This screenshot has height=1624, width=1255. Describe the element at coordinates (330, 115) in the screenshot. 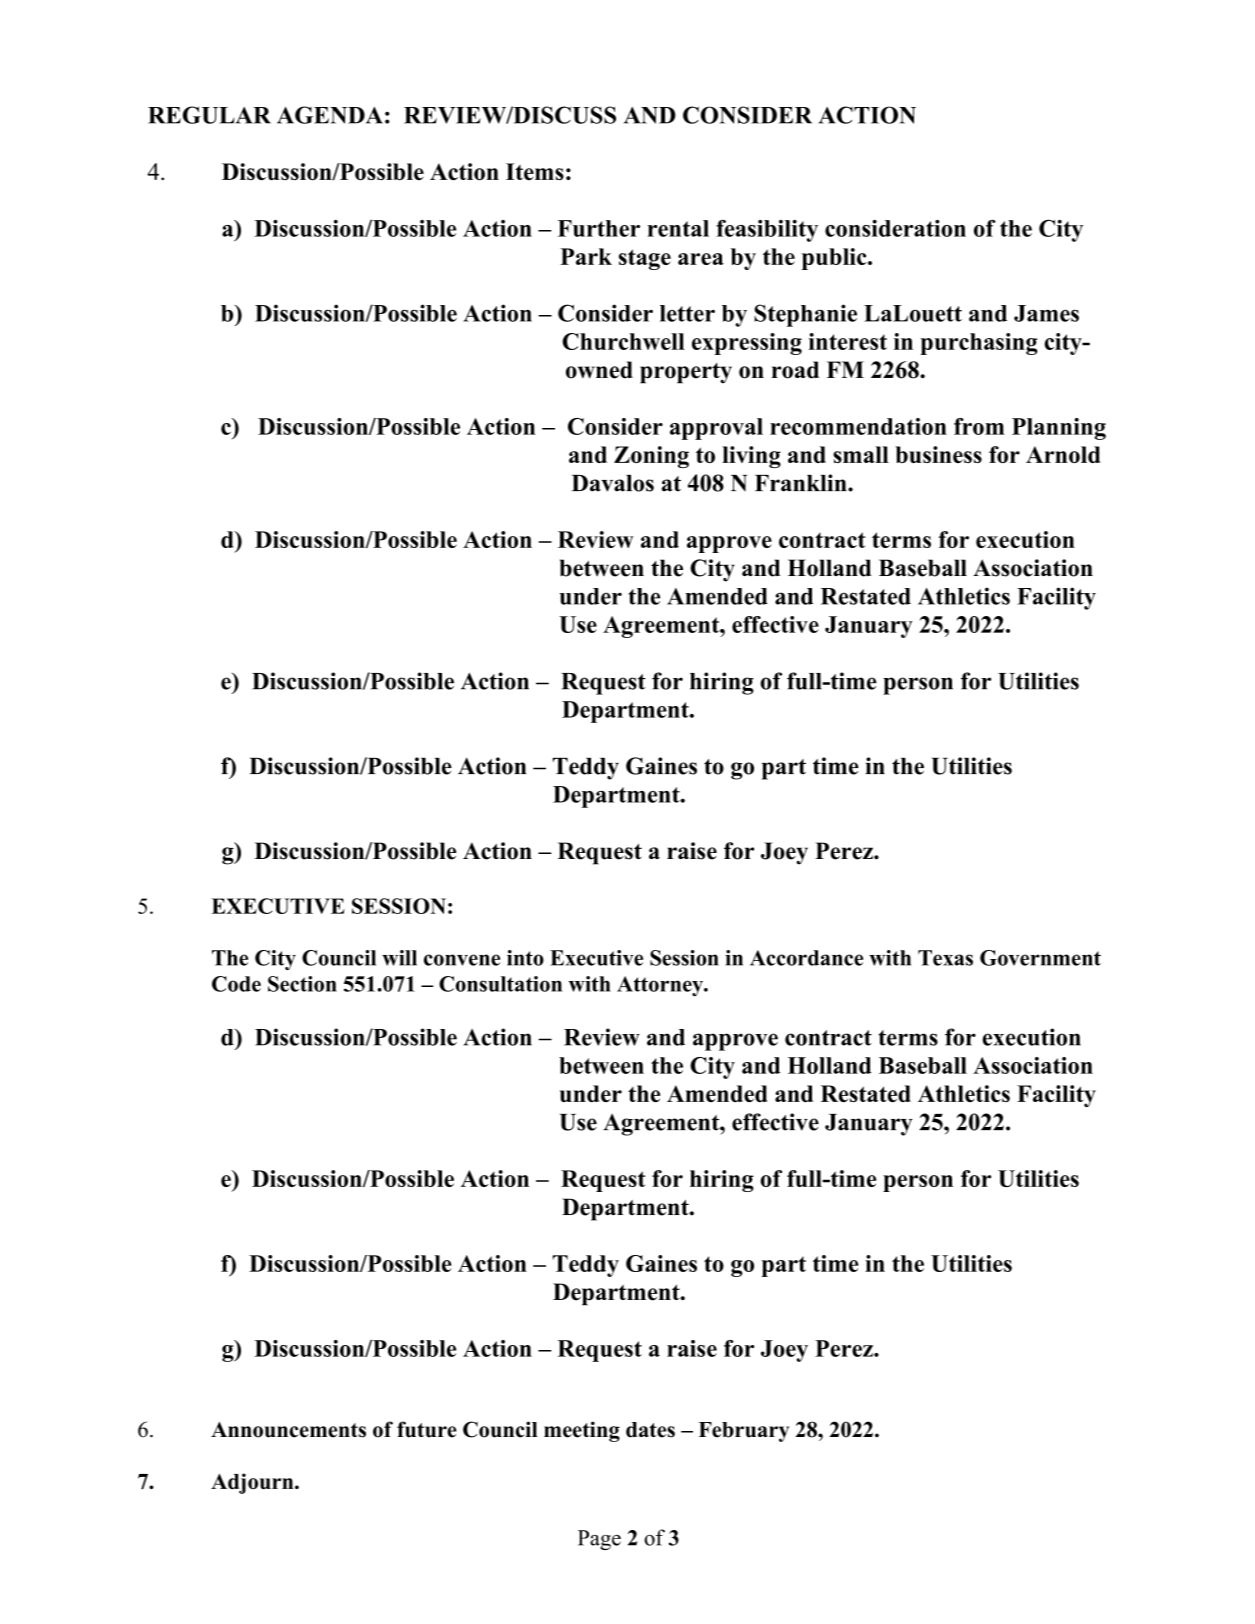

I see `AGENDA` at that location.
